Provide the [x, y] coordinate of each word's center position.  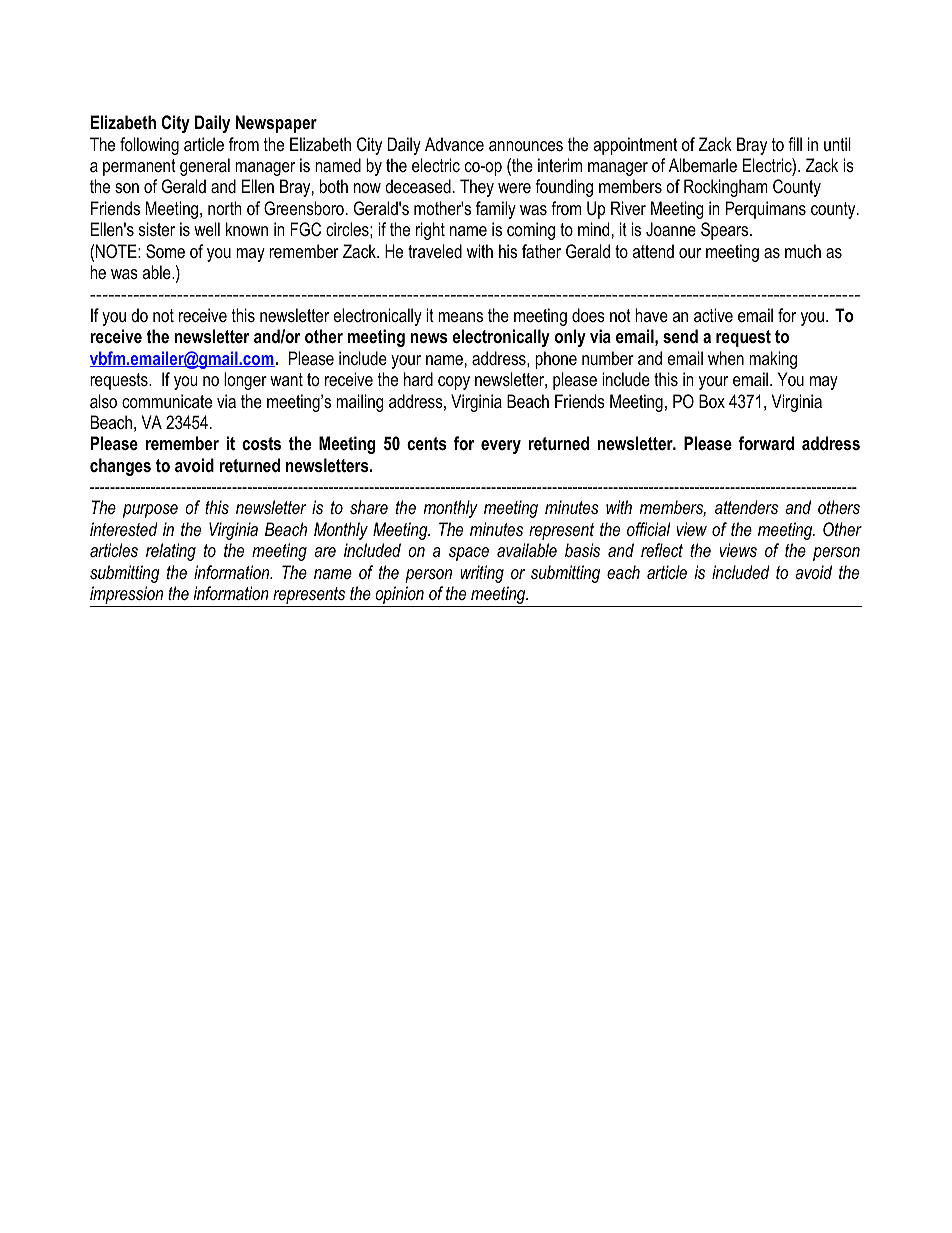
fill [795, 144]
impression [128, 596]
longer [245, 381]
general [205, 167]
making [773, 360]
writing [482, 574]
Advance [454, 144]
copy [454, 383]
